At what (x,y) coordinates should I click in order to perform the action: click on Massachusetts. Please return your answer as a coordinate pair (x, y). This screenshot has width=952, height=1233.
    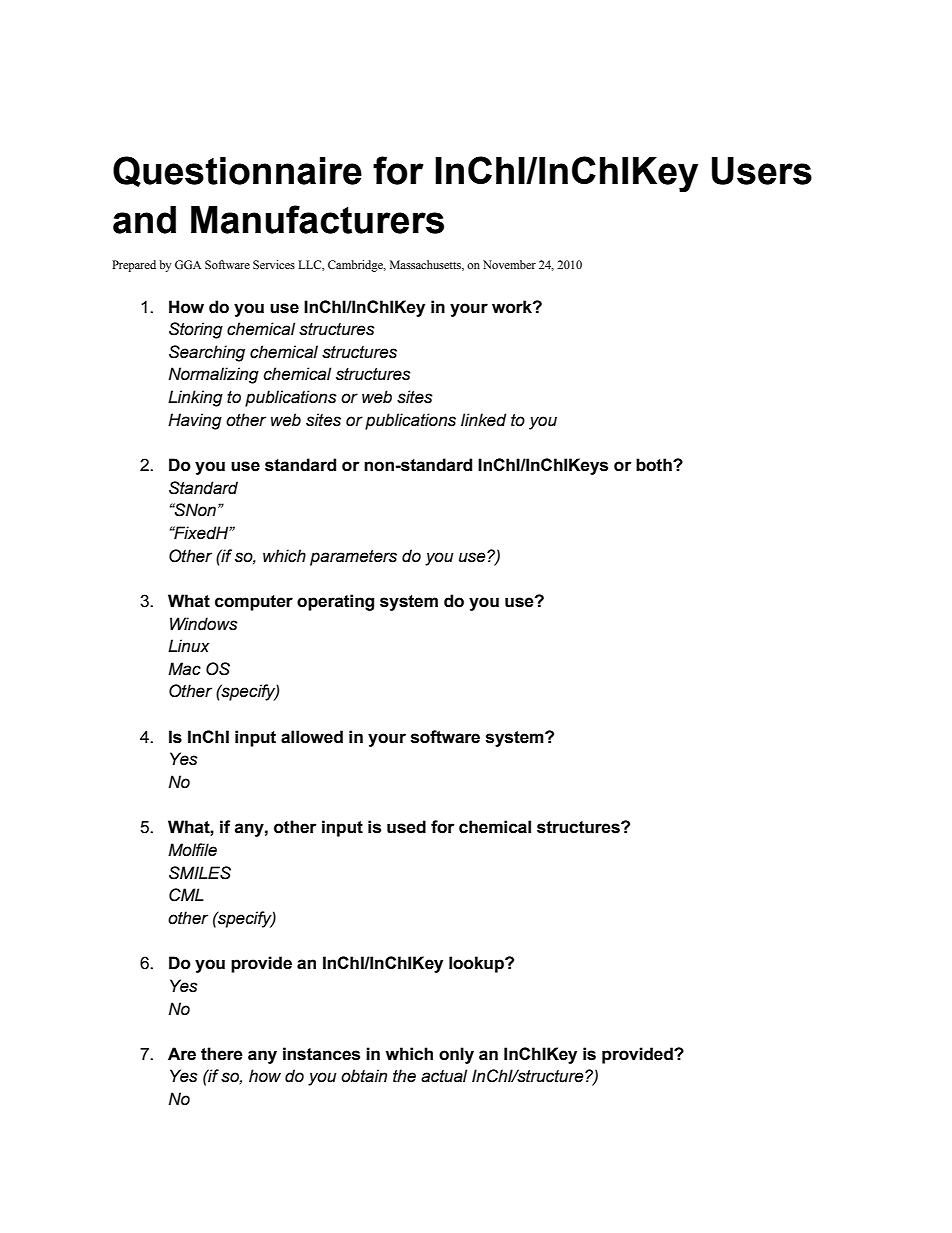
    Looking at the image, I should click on (426, 265).
